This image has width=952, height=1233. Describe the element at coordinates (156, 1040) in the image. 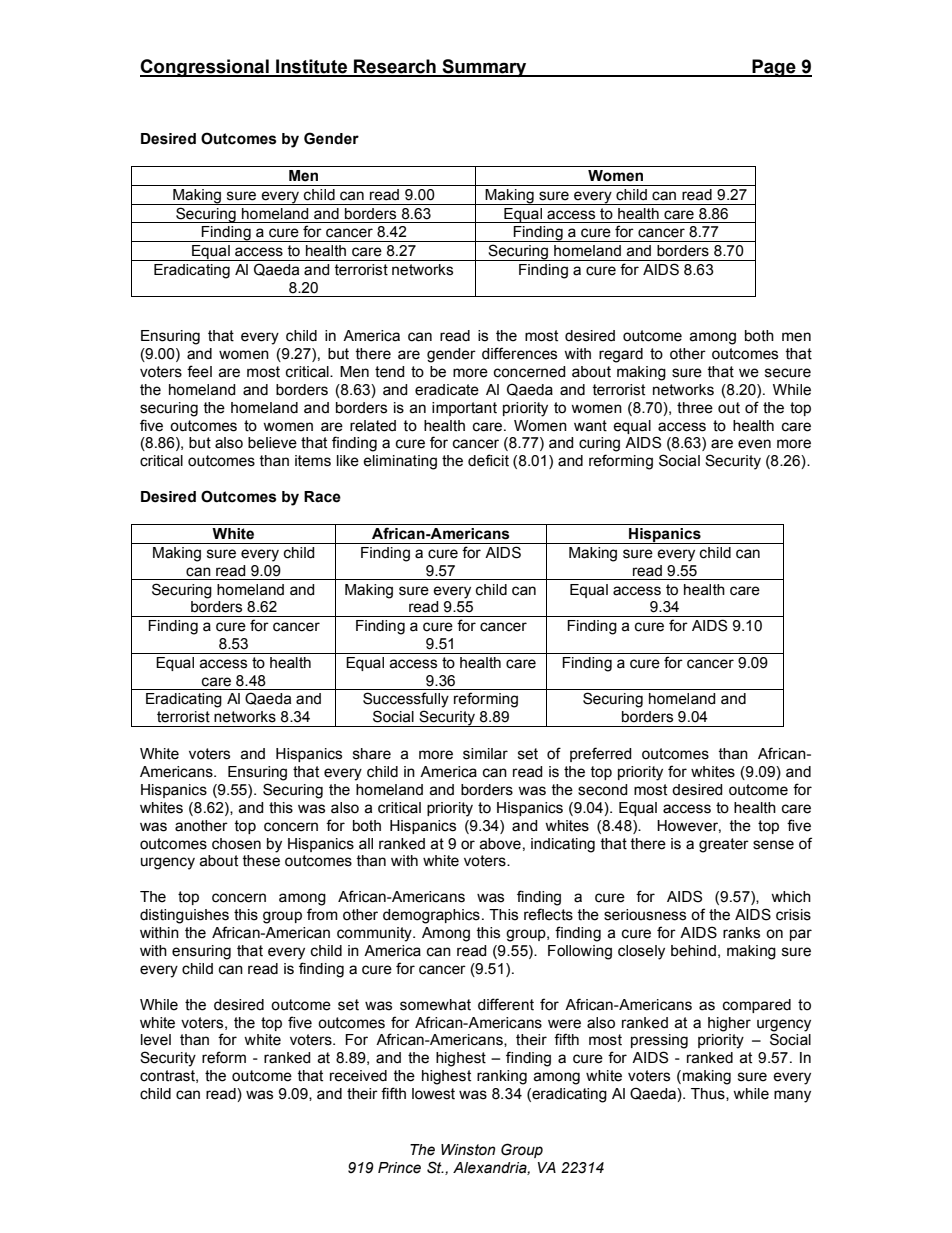

I see `level` at that location.
